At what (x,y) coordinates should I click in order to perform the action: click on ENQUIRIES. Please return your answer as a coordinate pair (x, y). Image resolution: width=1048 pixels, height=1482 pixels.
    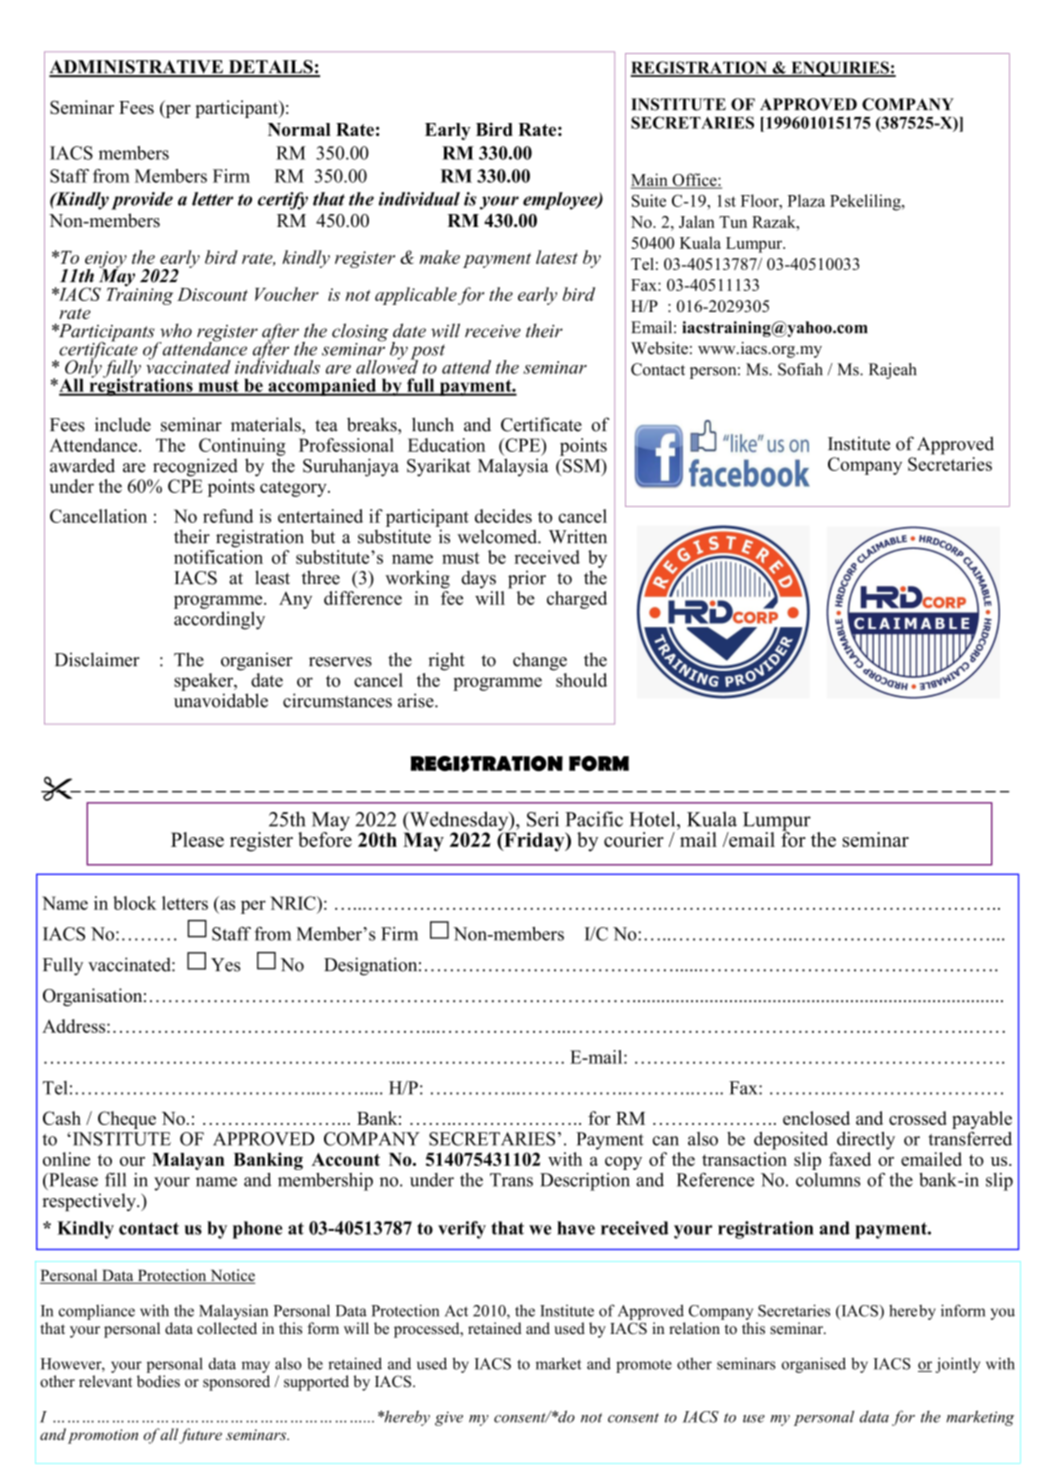
    Looking at the image, I should click on (840, 69).
